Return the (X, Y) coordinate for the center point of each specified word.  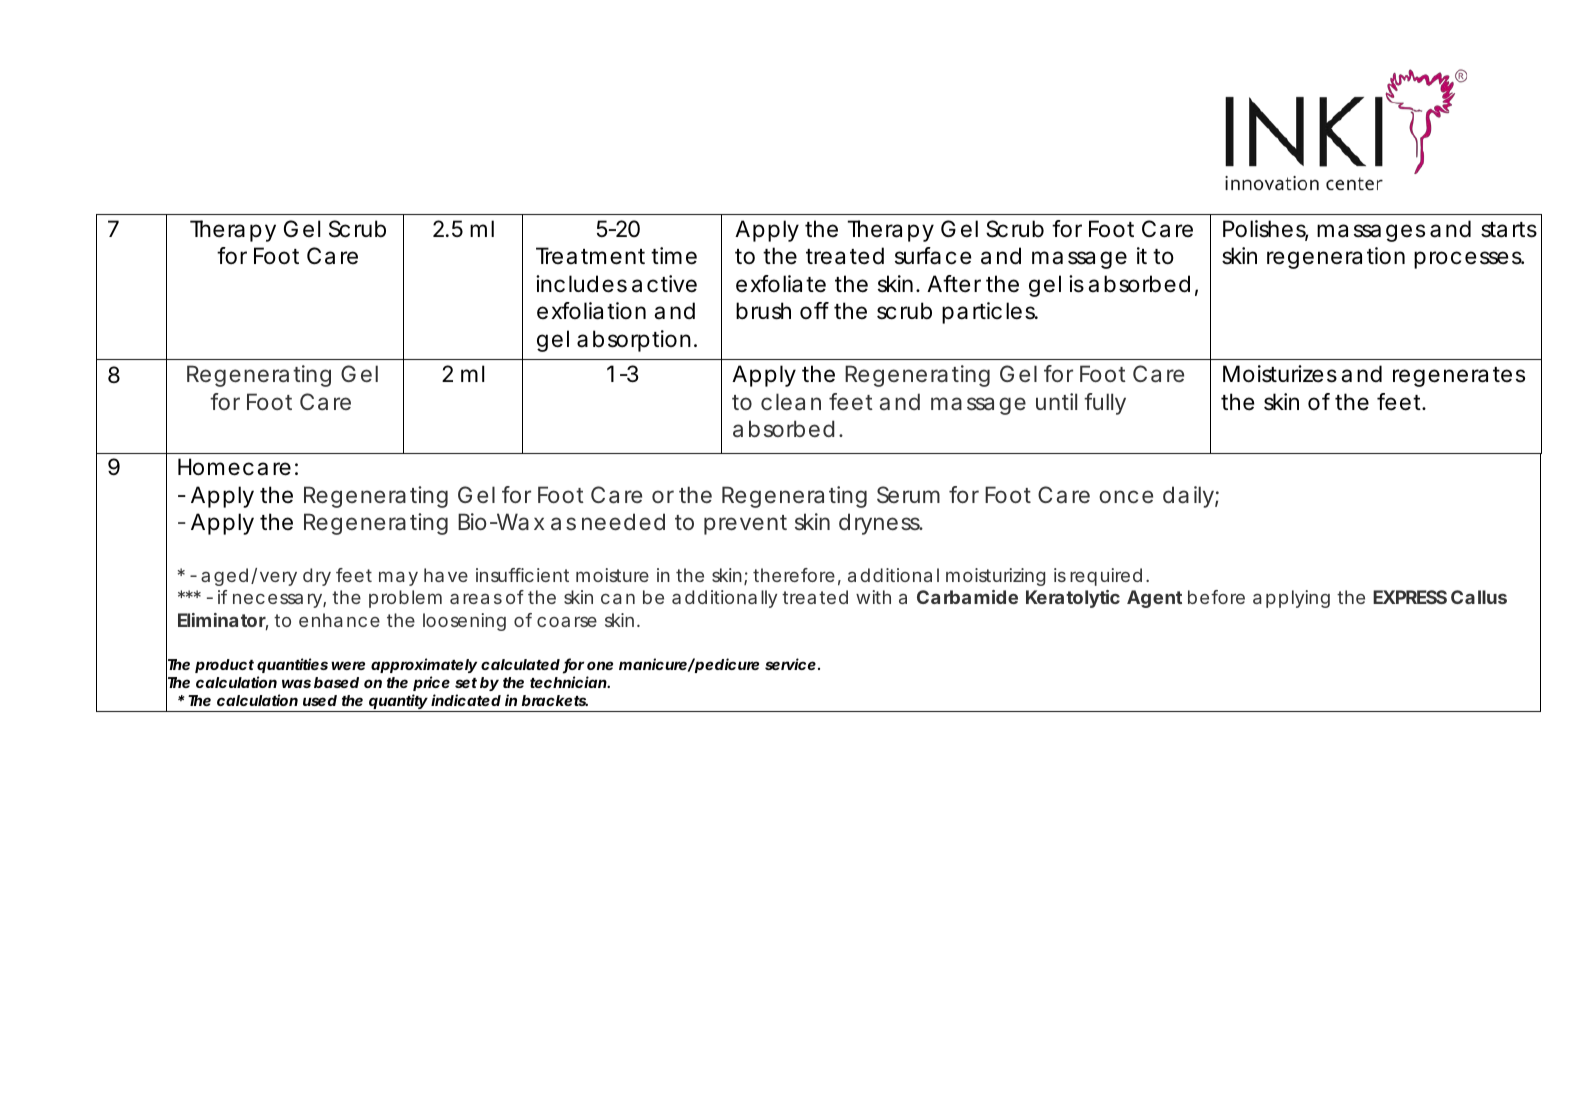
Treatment (590, 256)
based (336, 682)
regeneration (1336, 258)
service (790, 664)
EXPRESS (1410, 597)
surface (933, 256)
